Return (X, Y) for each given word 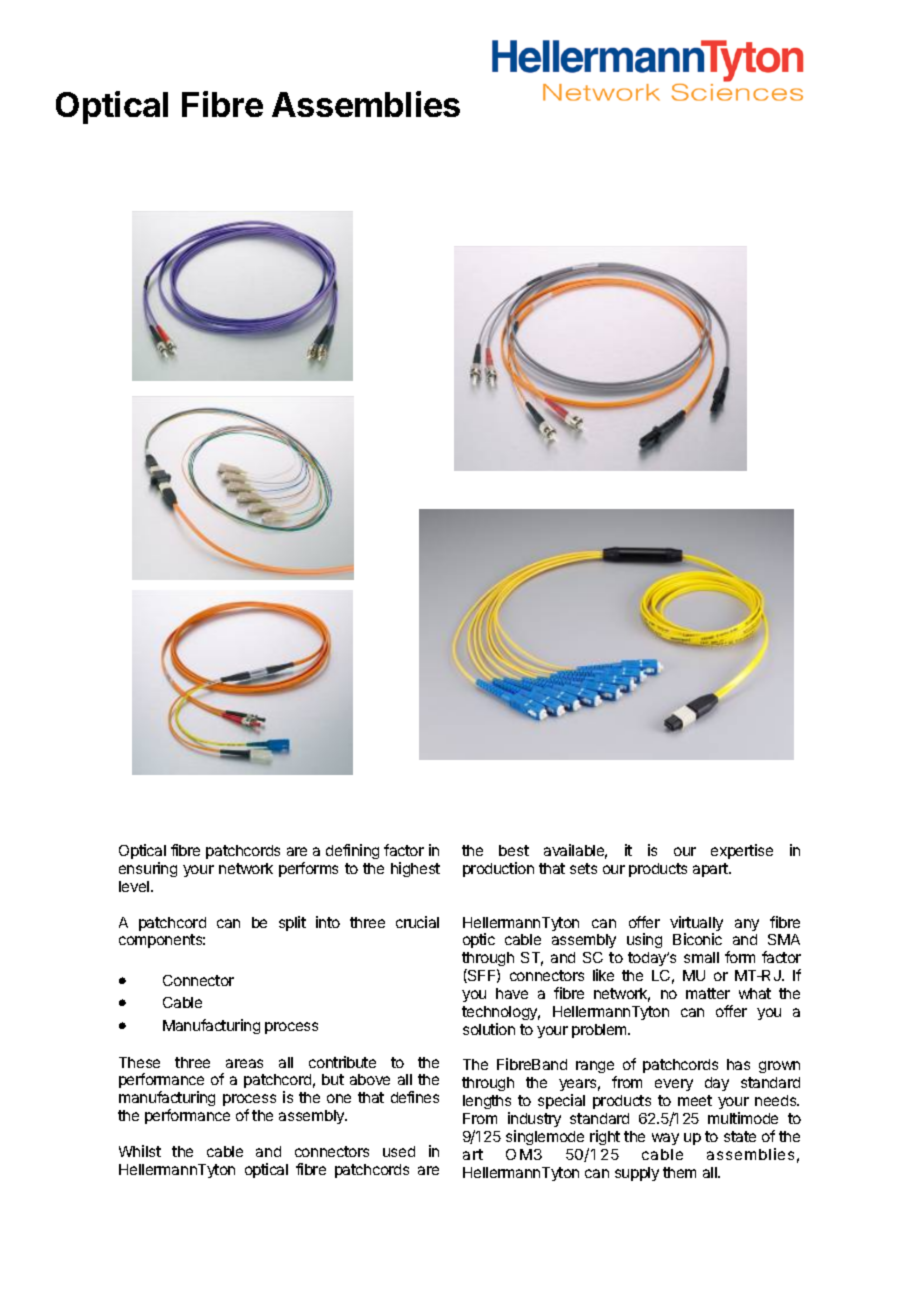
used (399, 1151)
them (679, 1172)
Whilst (140, 1151)
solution (489, 1029)
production (498, 869)
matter (708, 993)
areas (244, 1063)
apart (711, 870)
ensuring (148, 869)
